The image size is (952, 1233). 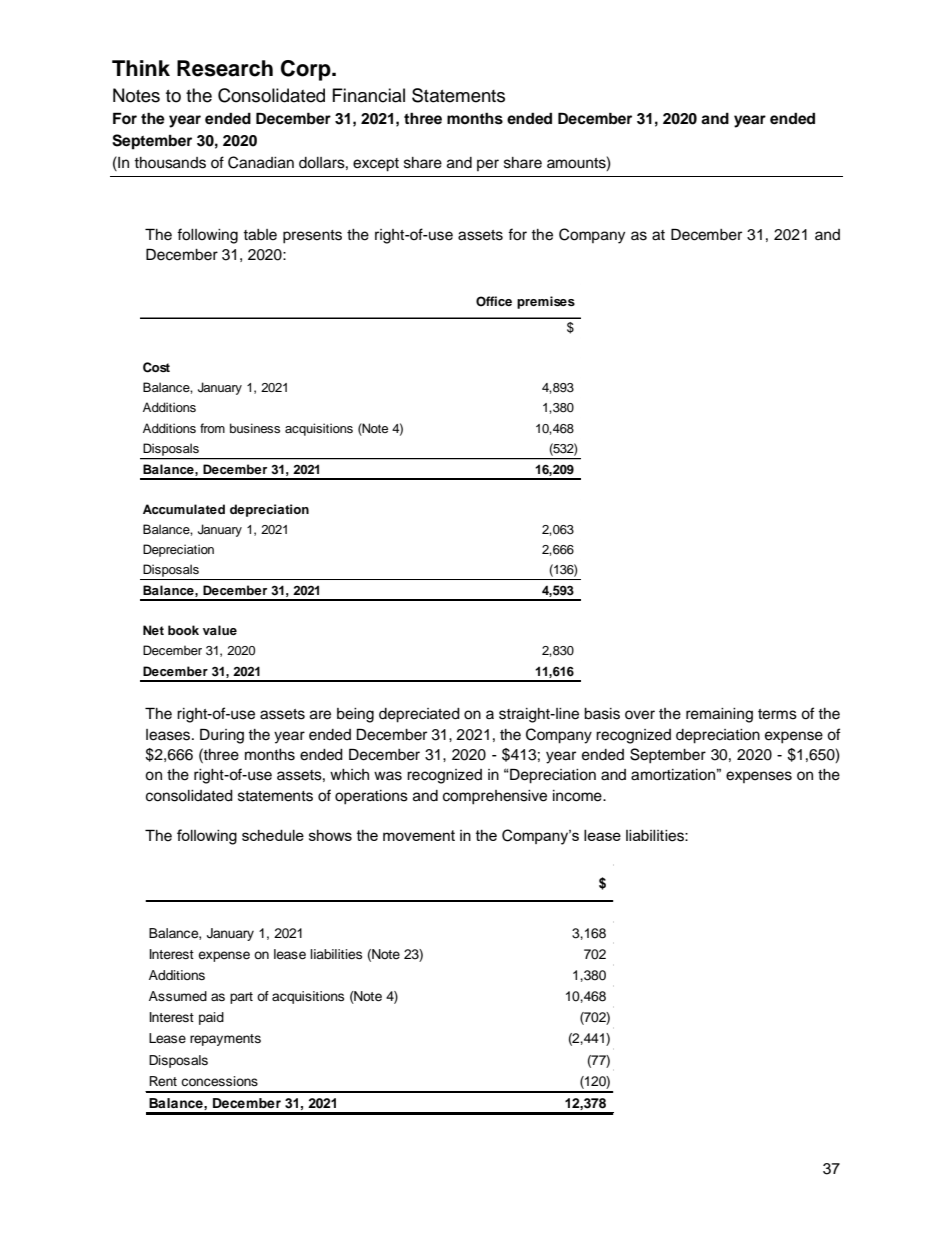 I want to click on Research, so click(x=225, y=68).
